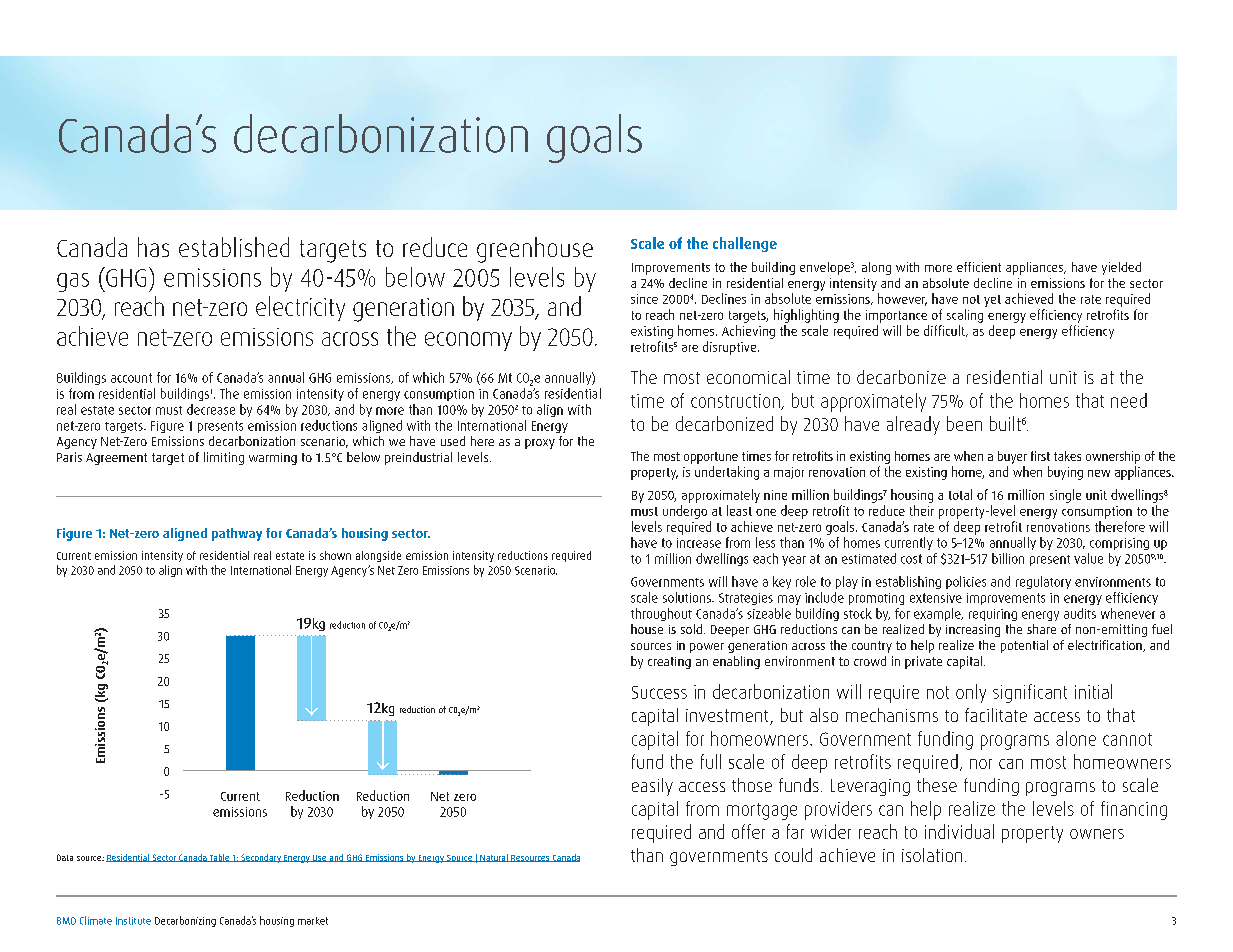 The height and width of the document is (952, 1233). I want to click on undertaking, so click(727, 473).
